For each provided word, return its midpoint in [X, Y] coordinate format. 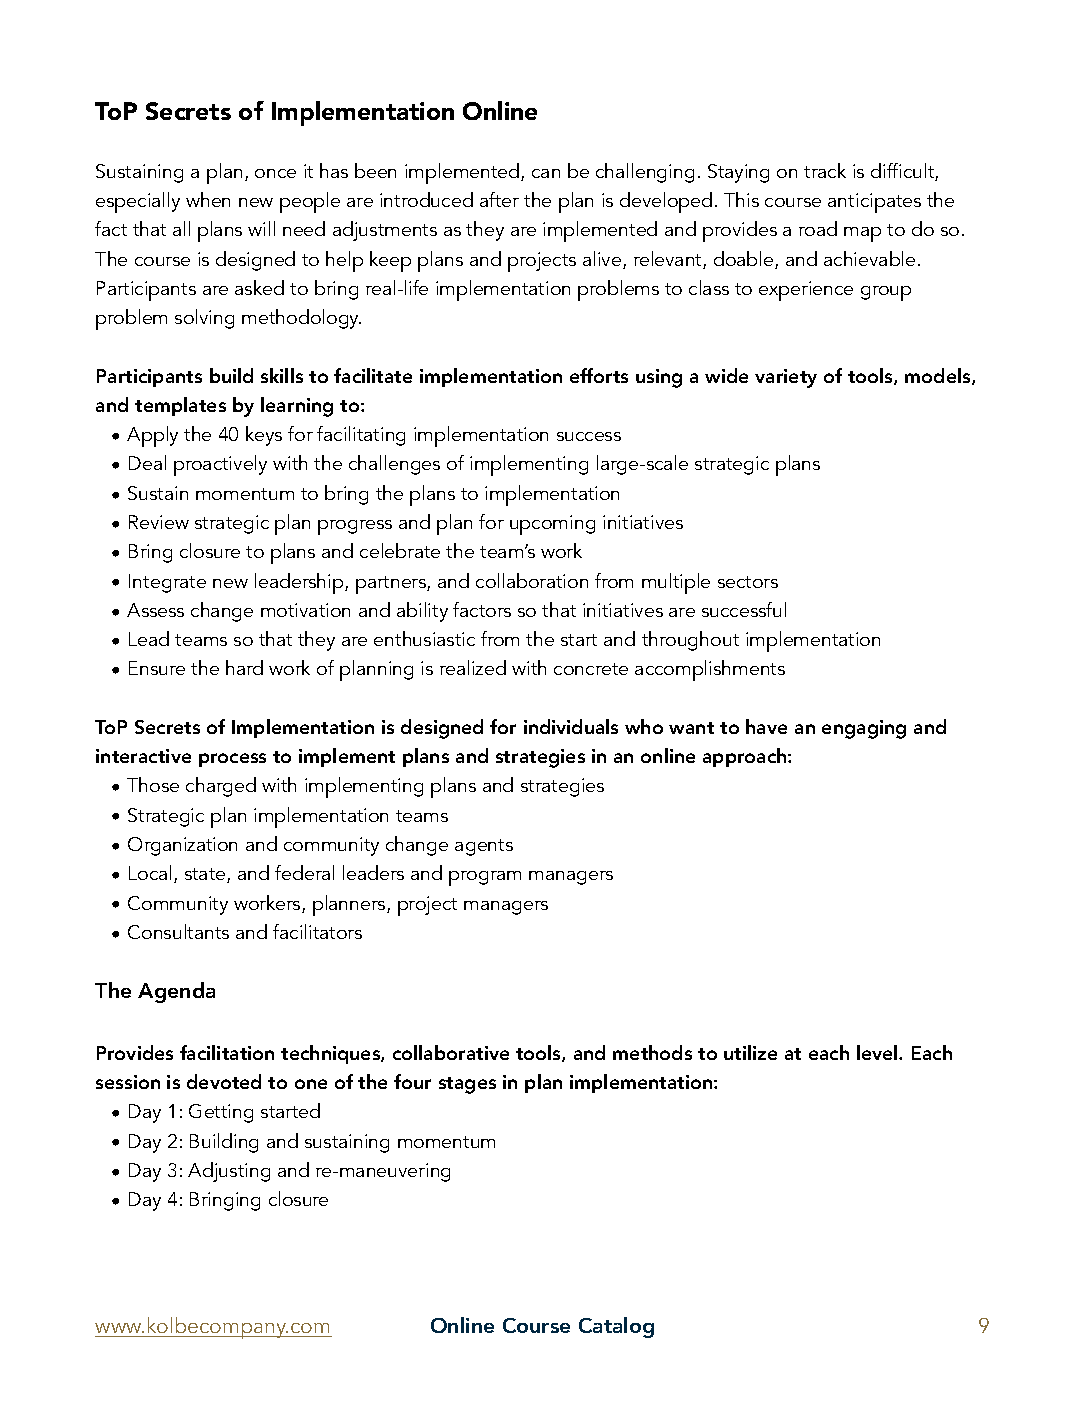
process [232, 760]
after [499, 199]
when [208, 199]
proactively [220, 465]
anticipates [874, 203]
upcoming [552, 525]
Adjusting [229, 1172]
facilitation [227, 1052]
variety [786, 378]
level [878, 1052]
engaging [864, 729]
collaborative [451, 1052]
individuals [571, 726]
